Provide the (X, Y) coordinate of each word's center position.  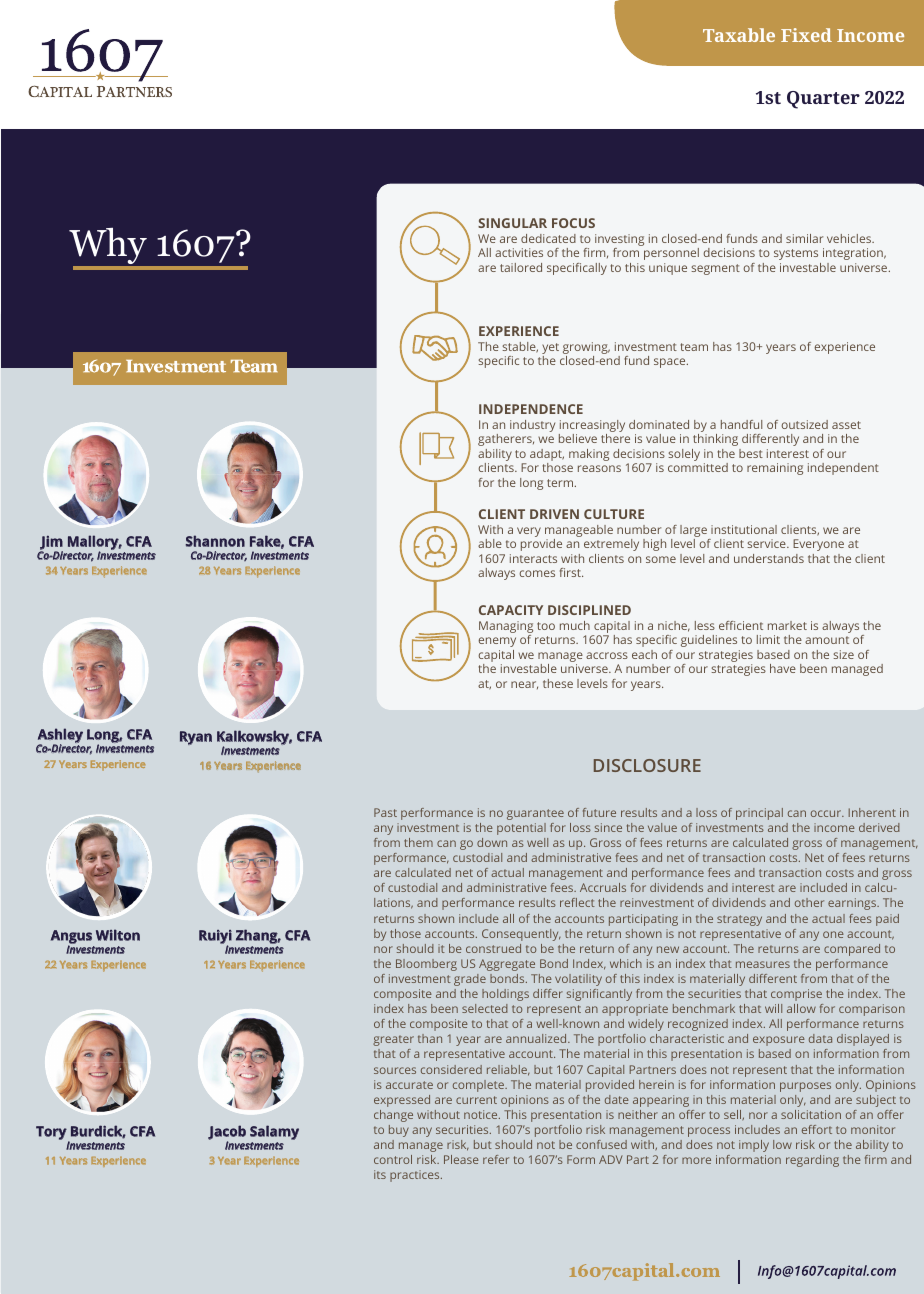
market (787, 625)
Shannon (215, 541)
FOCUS (573, 223)
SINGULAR (512, 223)
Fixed (806, 35)
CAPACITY (511, 610)
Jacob (227, 1133)
